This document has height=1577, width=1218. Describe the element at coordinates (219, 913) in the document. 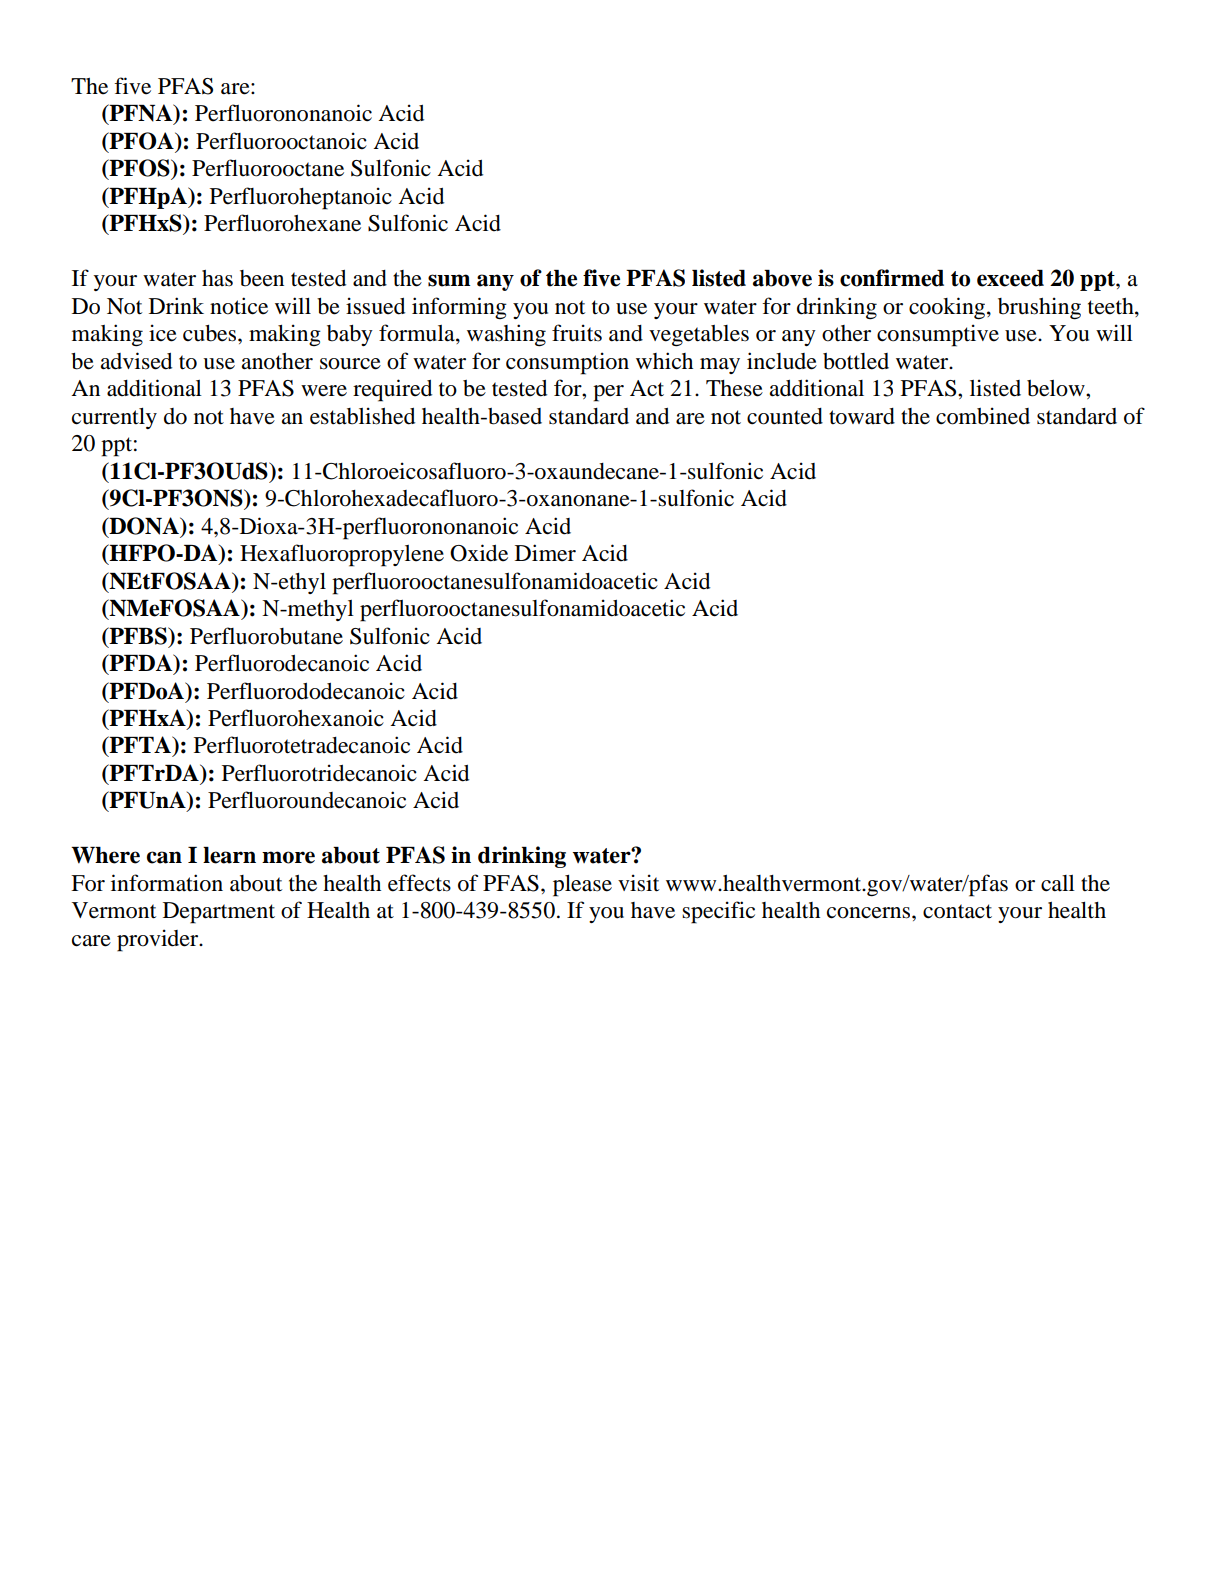

I see `Department` at that location.
